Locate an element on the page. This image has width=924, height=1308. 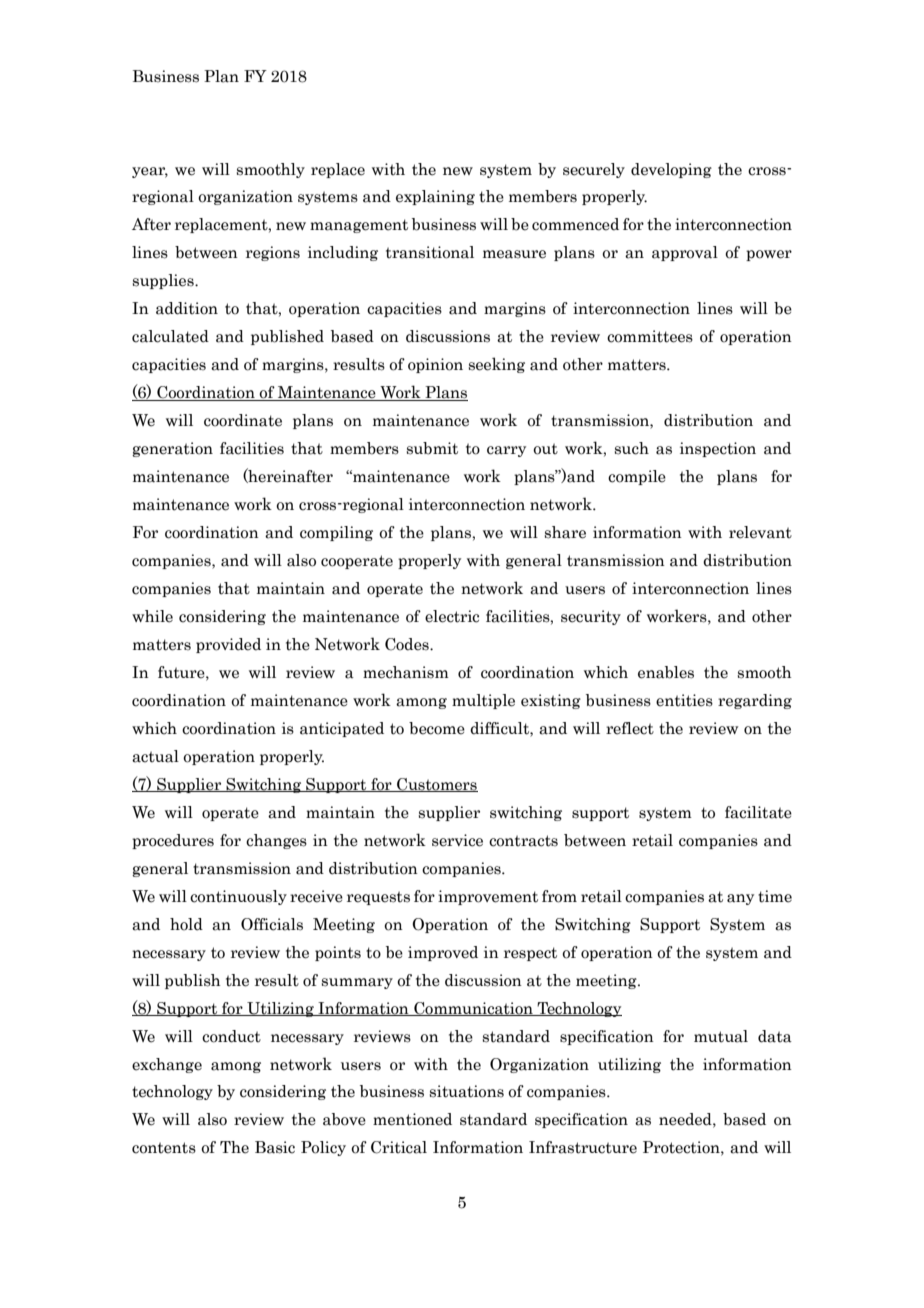
hold is located at coordinates (186, 924).
